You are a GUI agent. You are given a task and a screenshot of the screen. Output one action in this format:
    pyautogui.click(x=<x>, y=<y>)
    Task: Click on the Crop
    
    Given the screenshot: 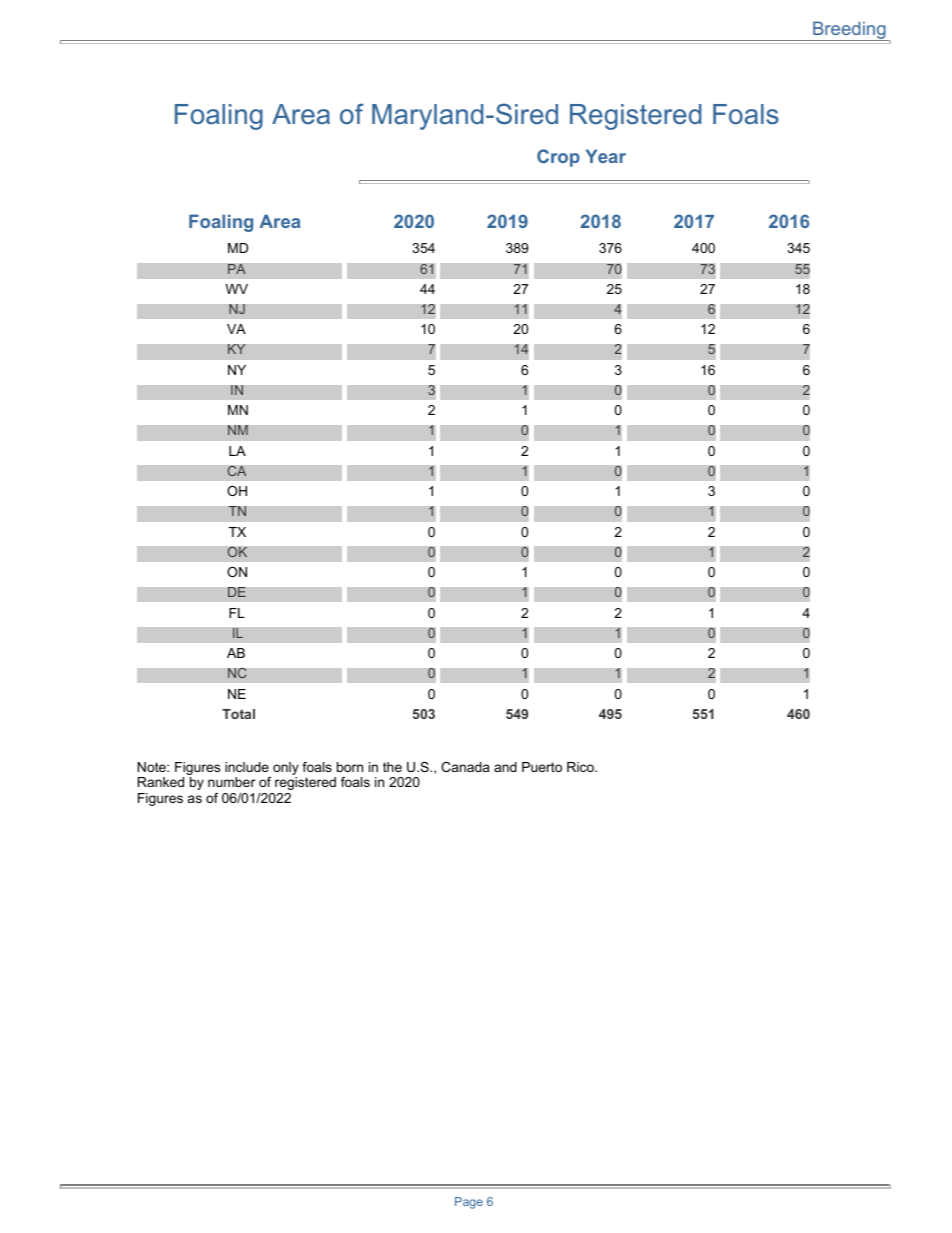 What is the action you would take?
    pyautogui.click(x=558, y=158)
